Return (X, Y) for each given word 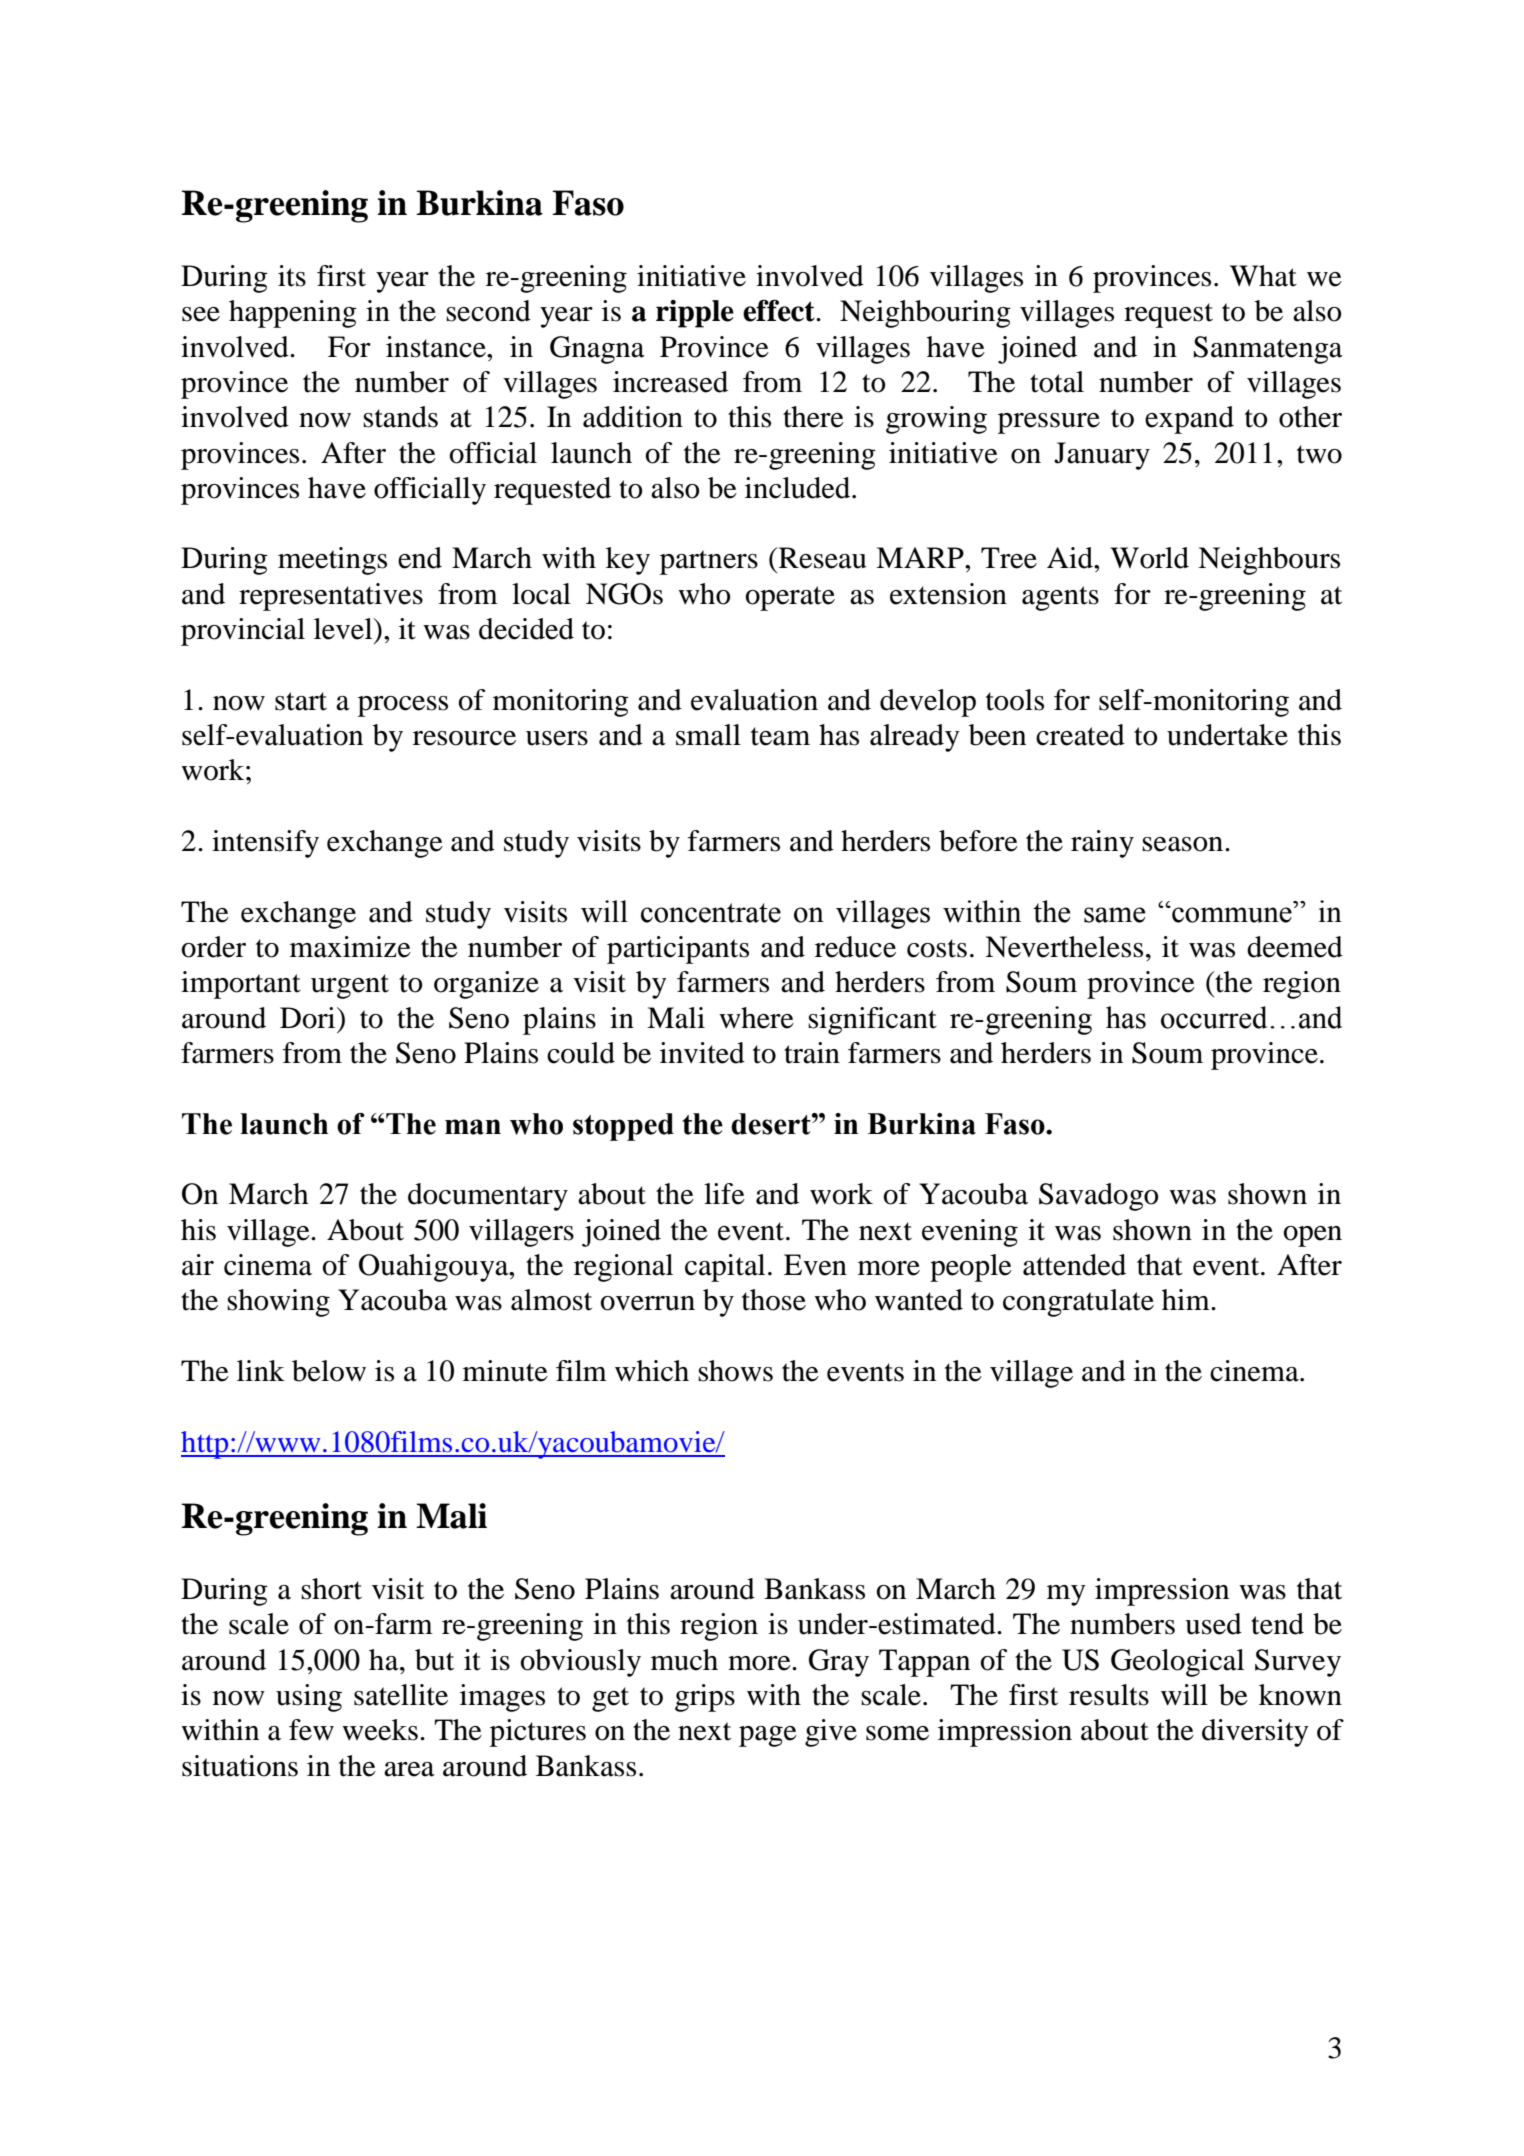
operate (790, 598)
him (1187, 1299)
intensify (265, 844)
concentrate (711, 913)
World (1149, 558)
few (311, 1730)
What (1263, 276)
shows (735, 1371)
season (1184, 844)
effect (780, 310)
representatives (331, 597)
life (724, 1194)
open (1312, 1236)
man (473, 1127)
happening (293, 314)
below (329, 1371)
